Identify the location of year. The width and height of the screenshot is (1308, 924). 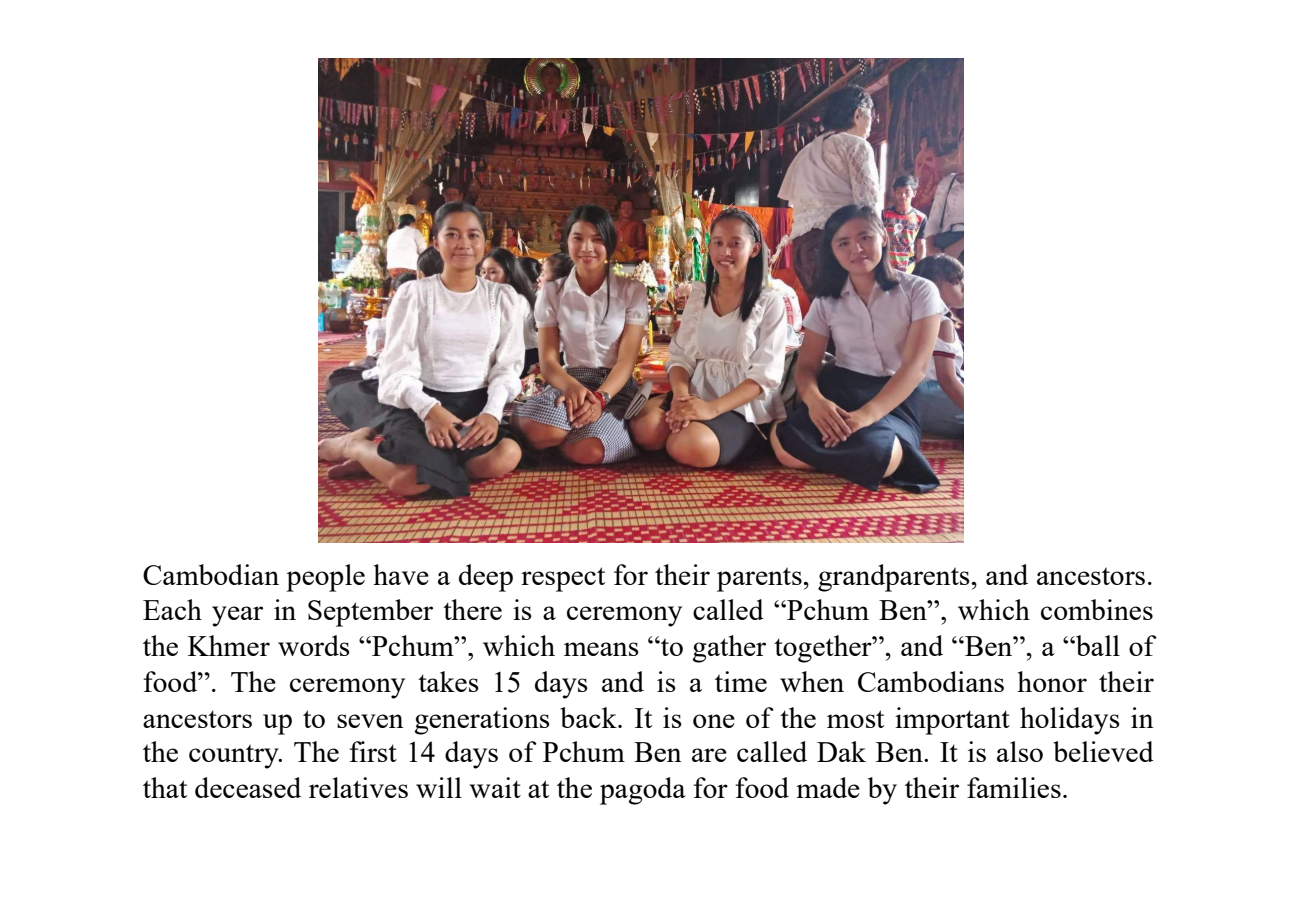
(237, 616).
